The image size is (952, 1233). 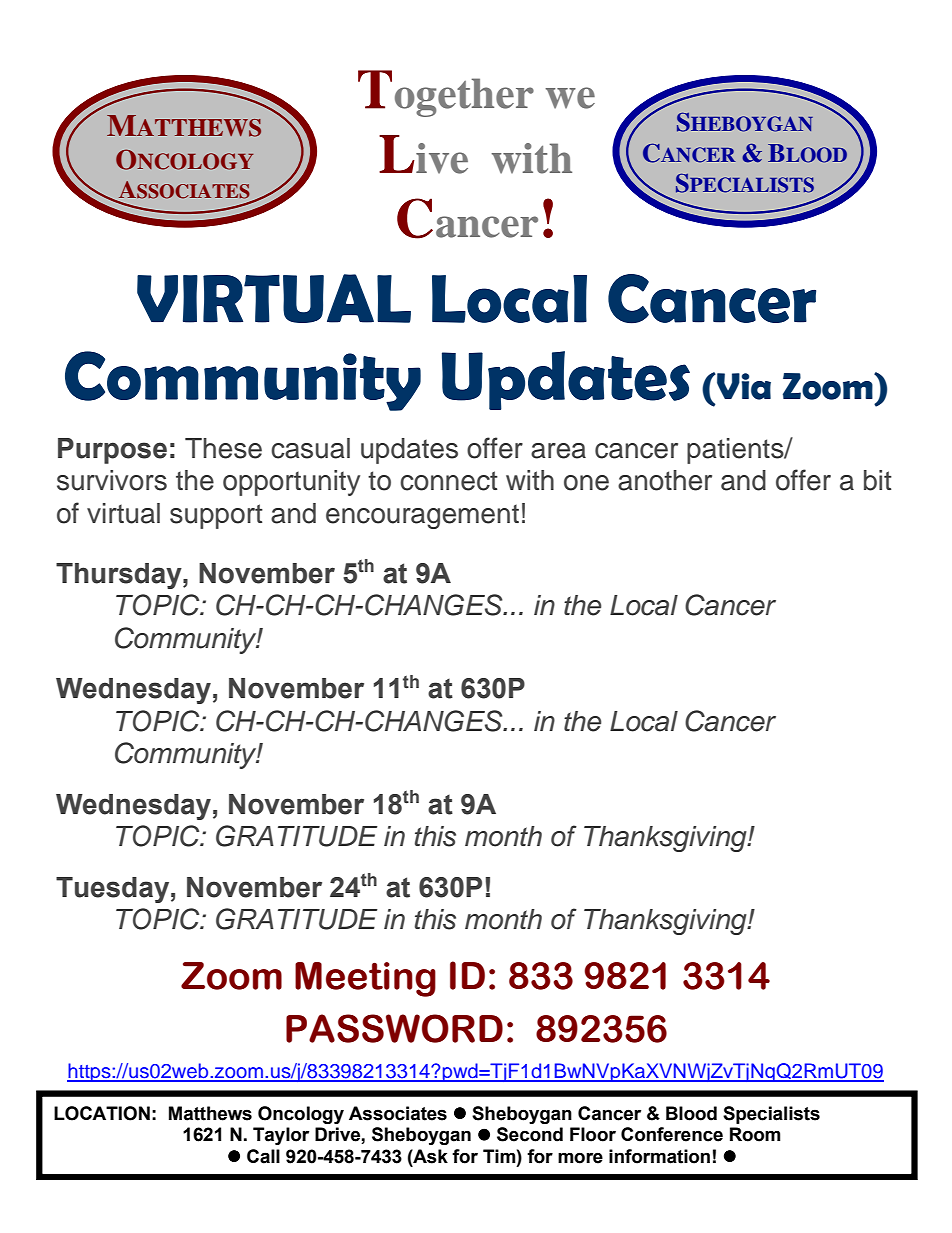 What do you see at coordinates (263, 1156) in the screenshot?
I see `Call` at bounding box center [263, 1156].
